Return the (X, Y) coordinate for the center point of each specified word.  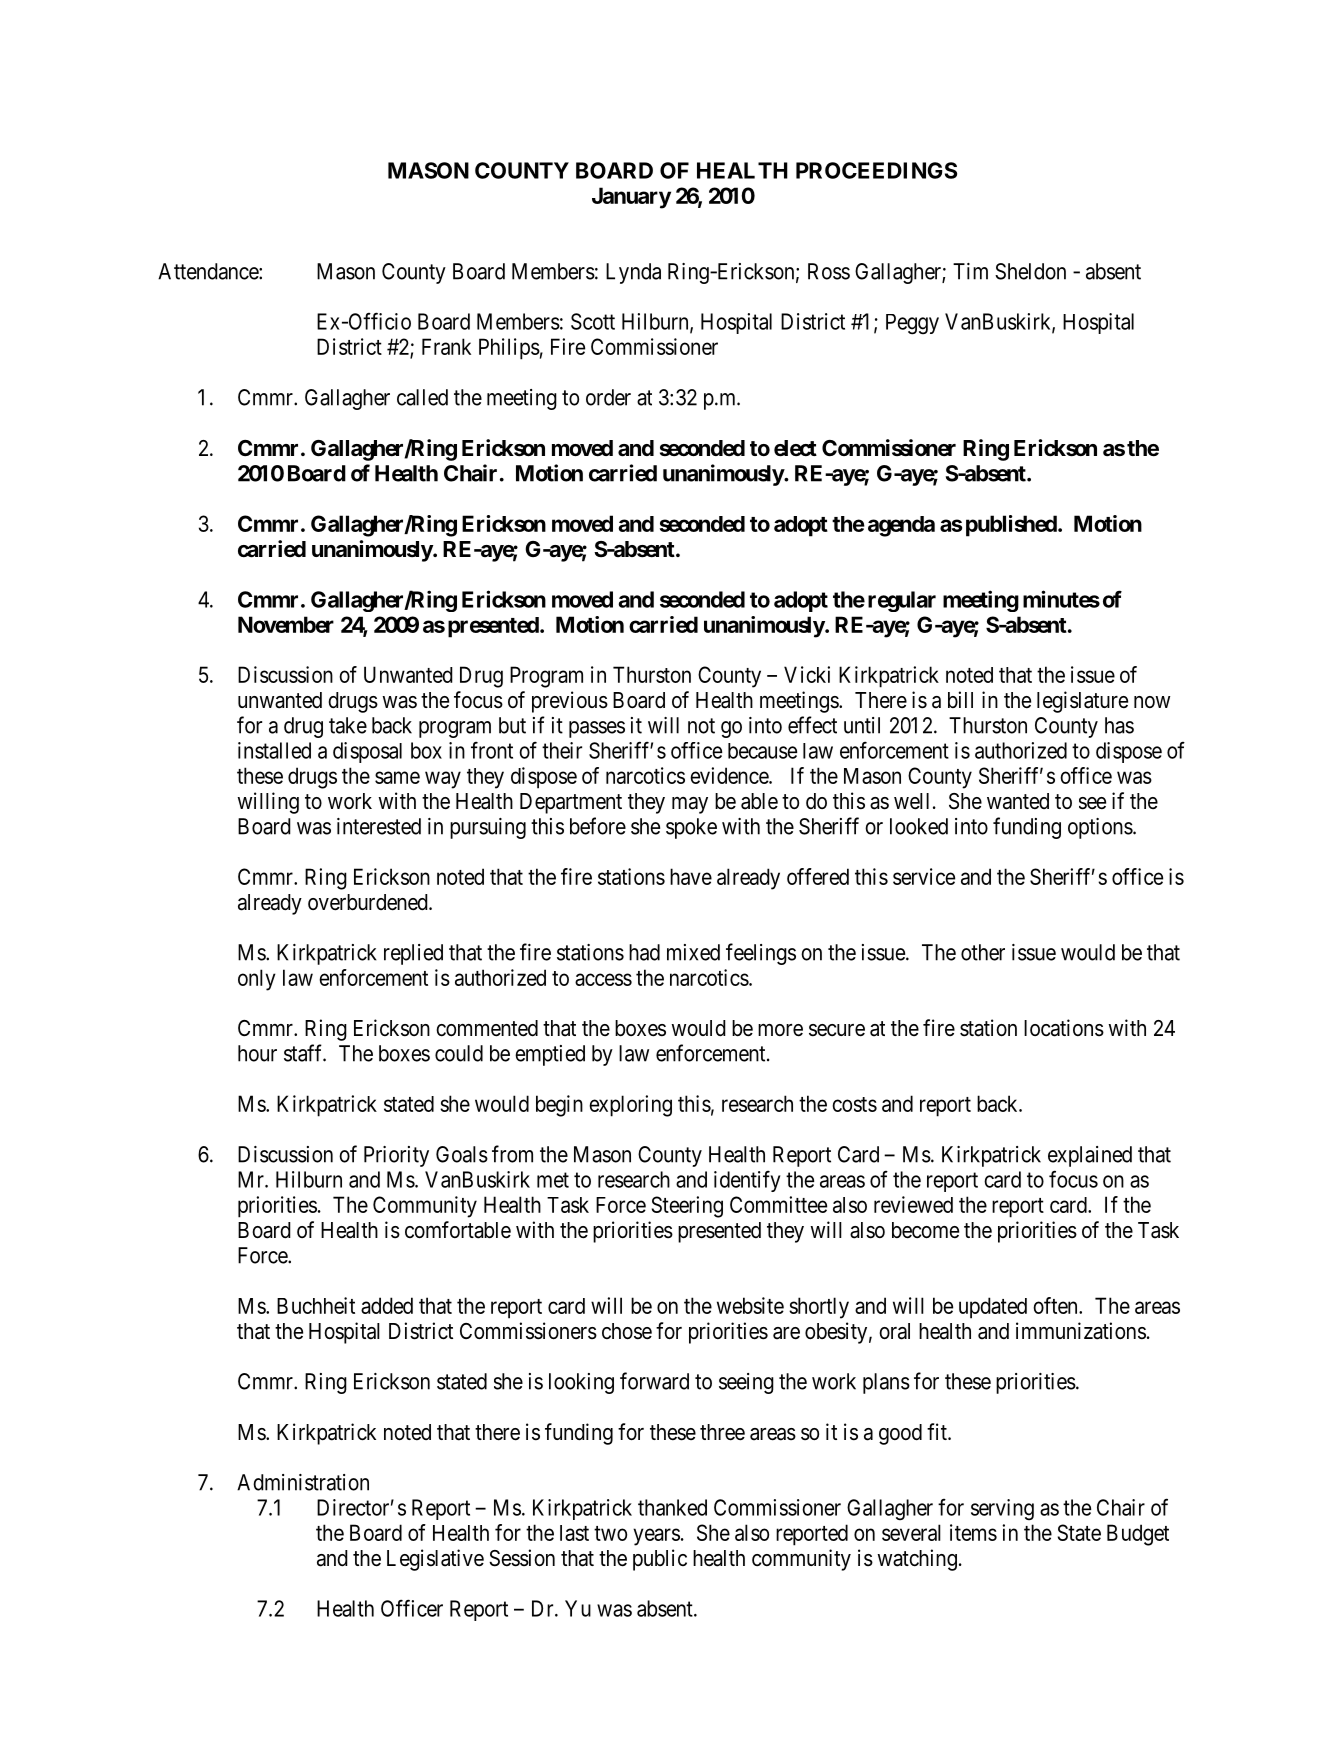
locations (1064, 1028)
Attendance (209, 271)
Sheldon (1030, 271)
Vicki (807, 674)
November (286, 624)
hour (257, 1053)
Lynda (633, 273)
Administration (303, 1482)
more (780, 1030)
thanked (672, 1507)
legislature (1082, 702)
